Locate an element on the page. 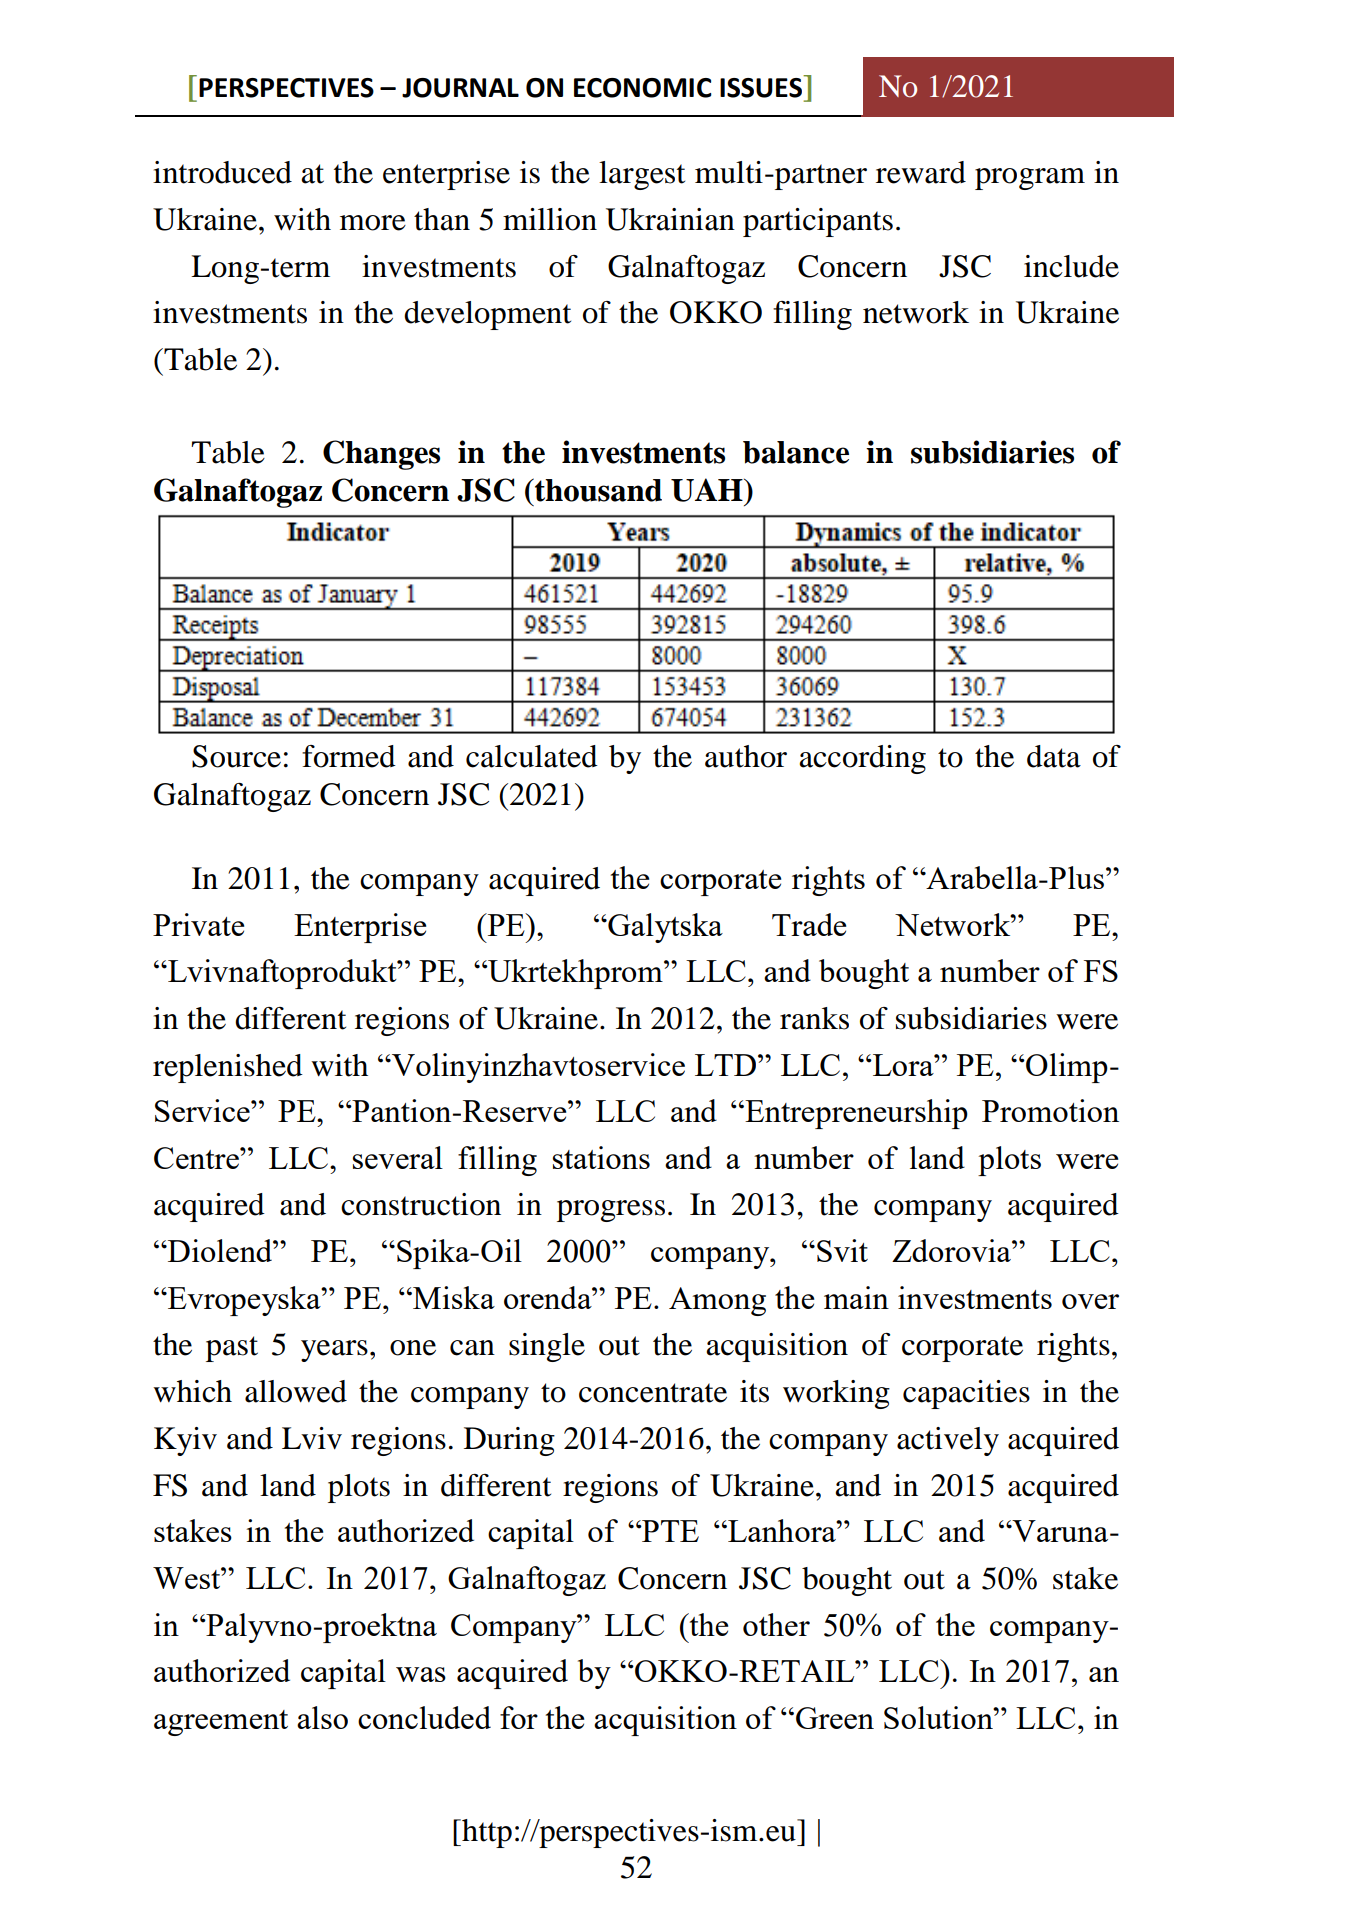  introduced is located at coordinates (222, 172).
